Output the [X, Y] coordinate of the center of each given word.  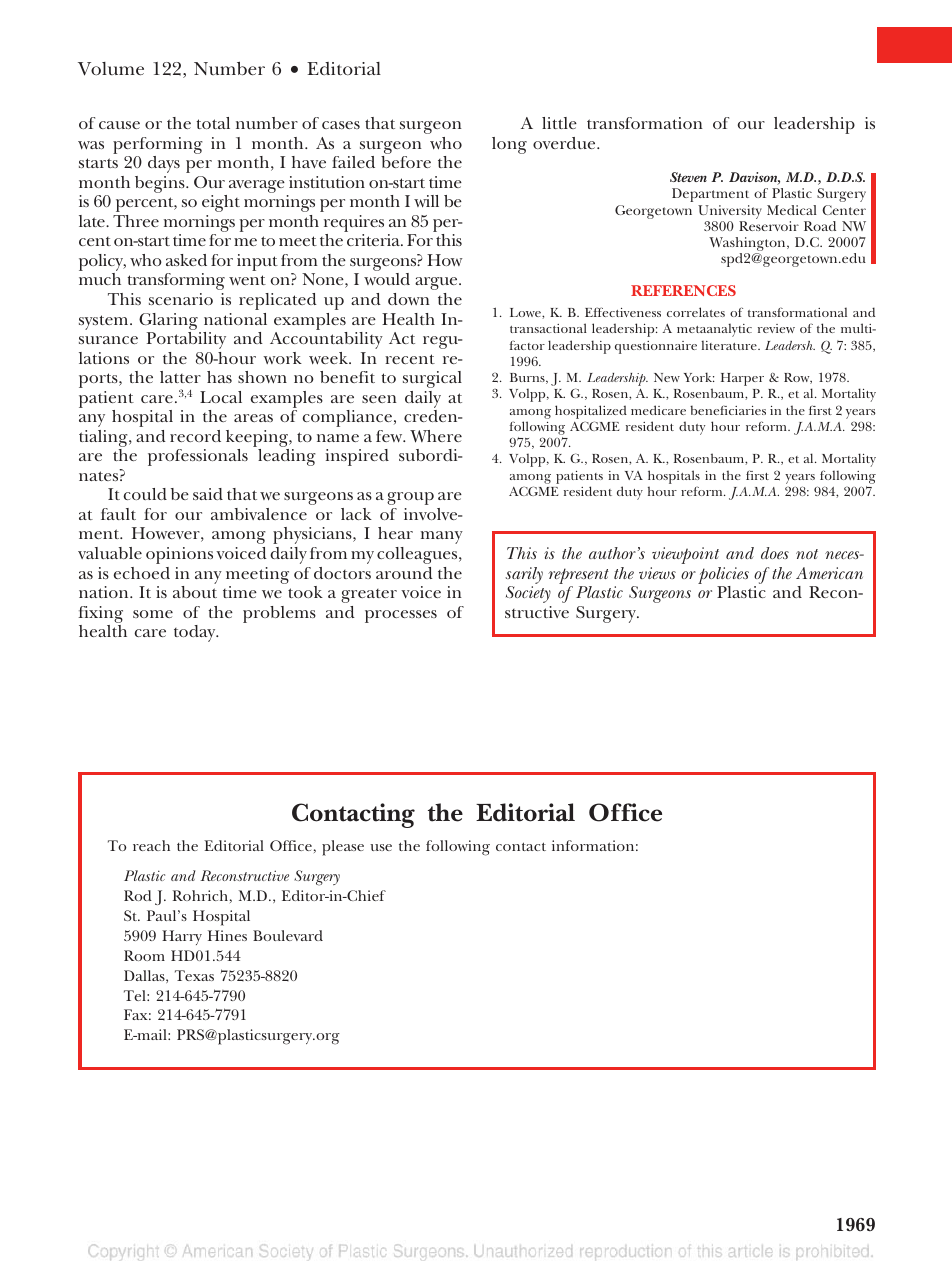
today [196, 633]
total [213, 123]
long [509, 145]
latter [180, 377]
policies [723, 575]
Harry [182, 937]
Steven [688, 177]
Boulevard [288, 935]
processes [401, 616]
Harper [742, 379]
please [343, 848]
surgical [432, 379]
